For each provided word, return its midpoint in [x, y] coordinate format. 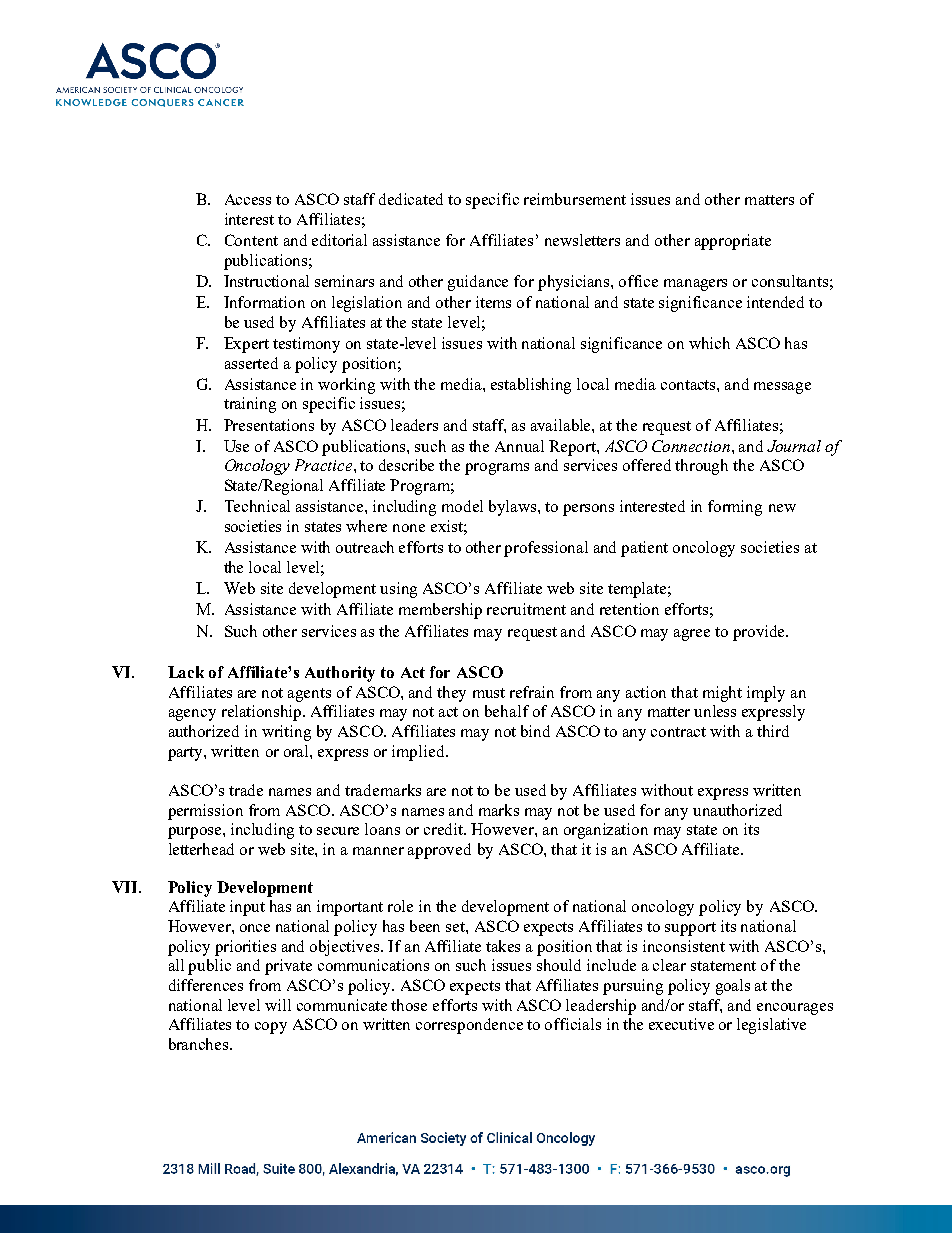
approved [439, 851]
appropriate [733, 242]
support [690, 929]
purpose [196, 833]
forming [735, 508]
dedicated [411, 199]
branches [200, 1044]
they [451, 694]
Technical [257, 506]
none [409, 528]
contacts [689, 385]
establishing [531, 386]
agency [192, 715]
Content [251, 240]
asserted [251, 363]
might [722, 694]
